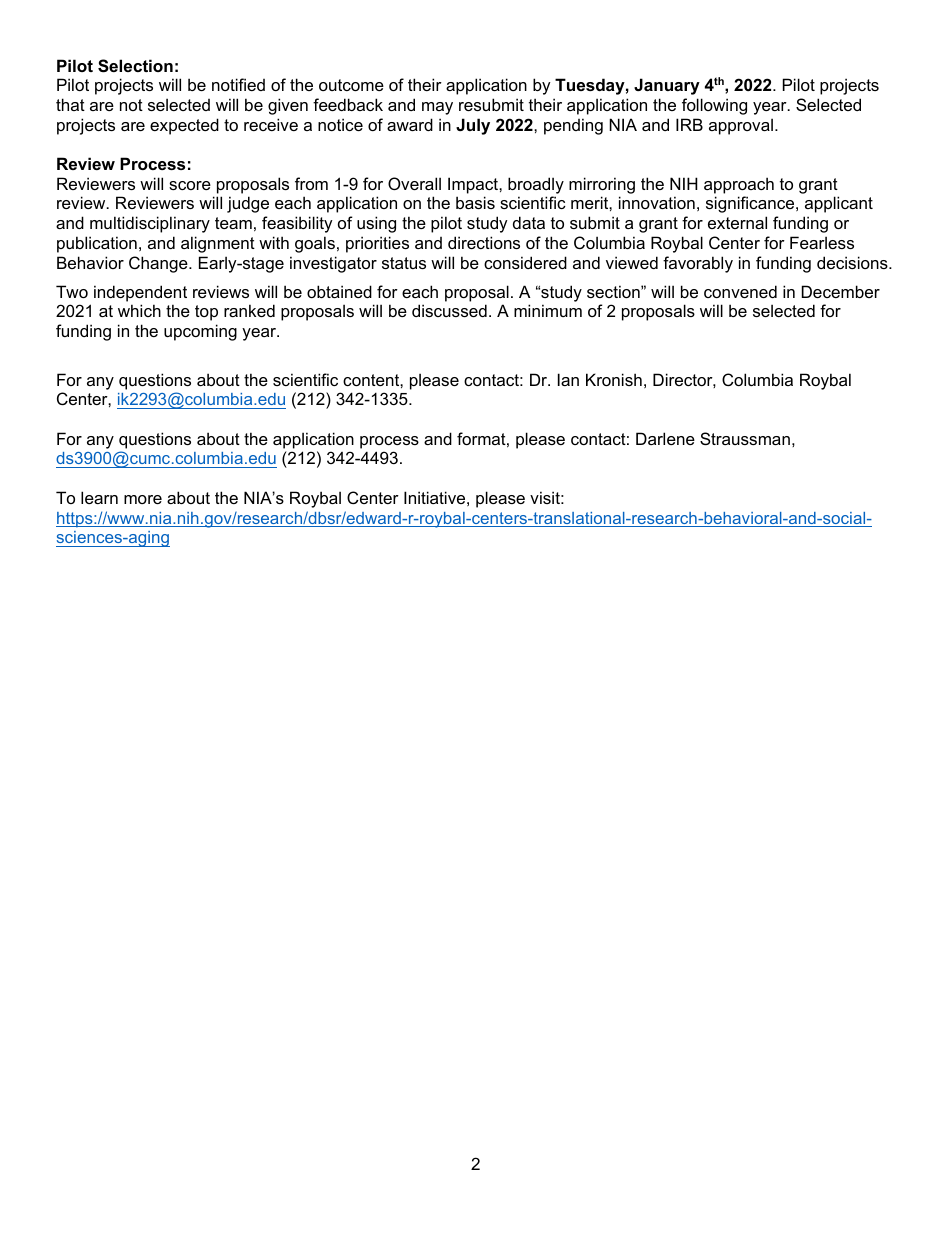 The height and width of the screenshot is (1233, 952). I want to click on more, so click(143, 499).
